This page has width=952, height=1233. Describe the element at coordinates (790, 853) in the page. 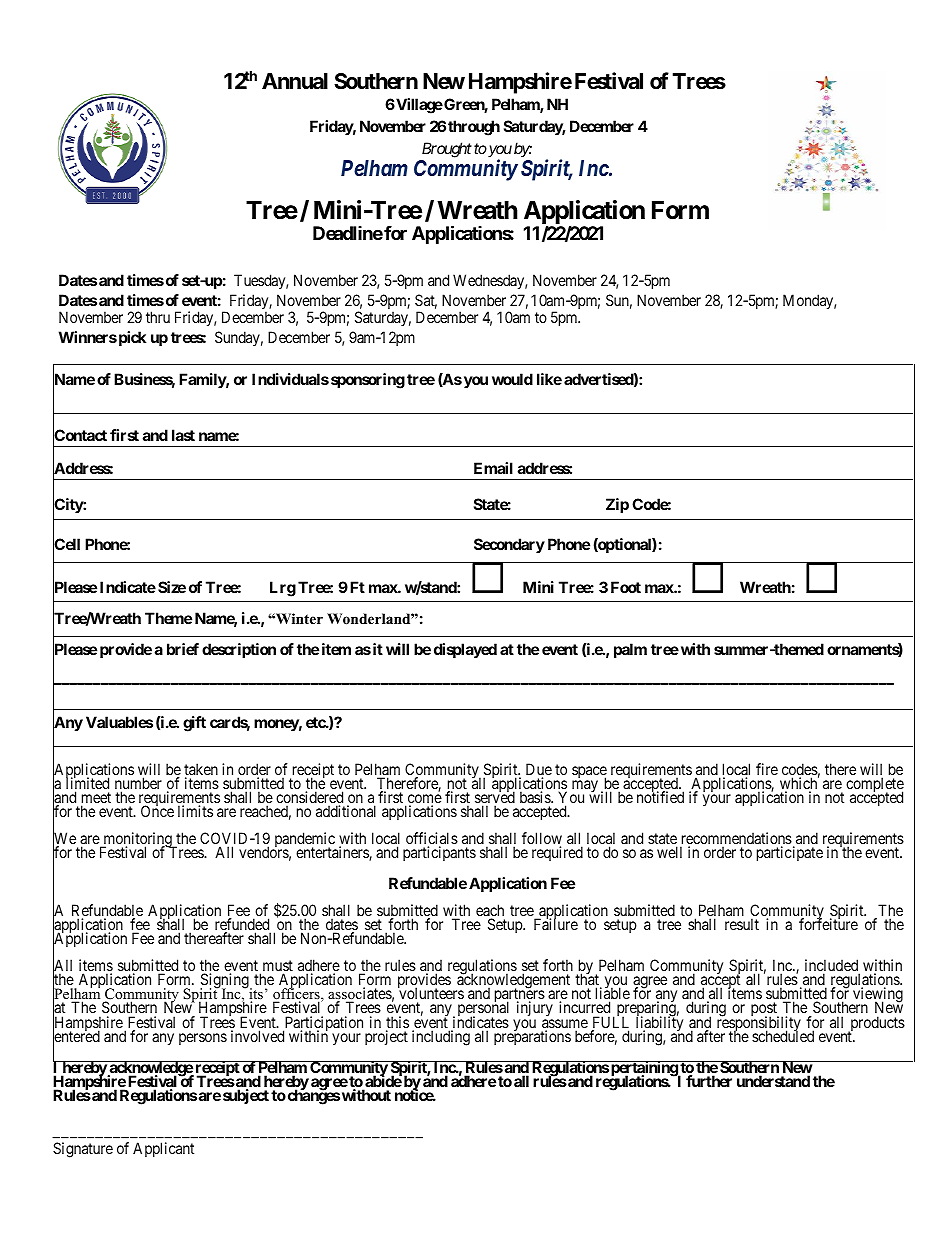

I see `participate` at that location.
